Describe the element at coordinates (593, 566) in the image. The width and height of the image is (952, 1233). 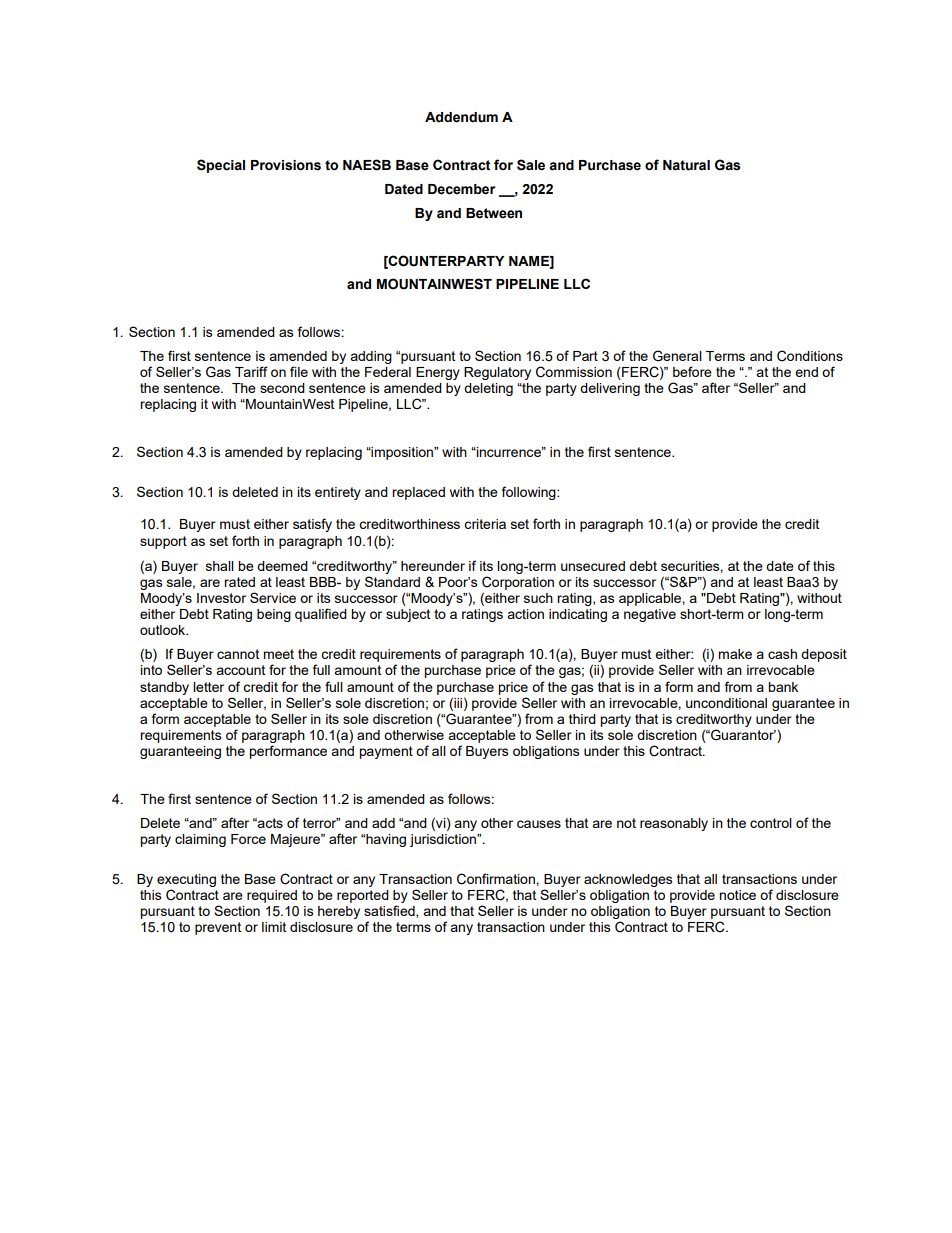
I see `unsecured` at that location.
